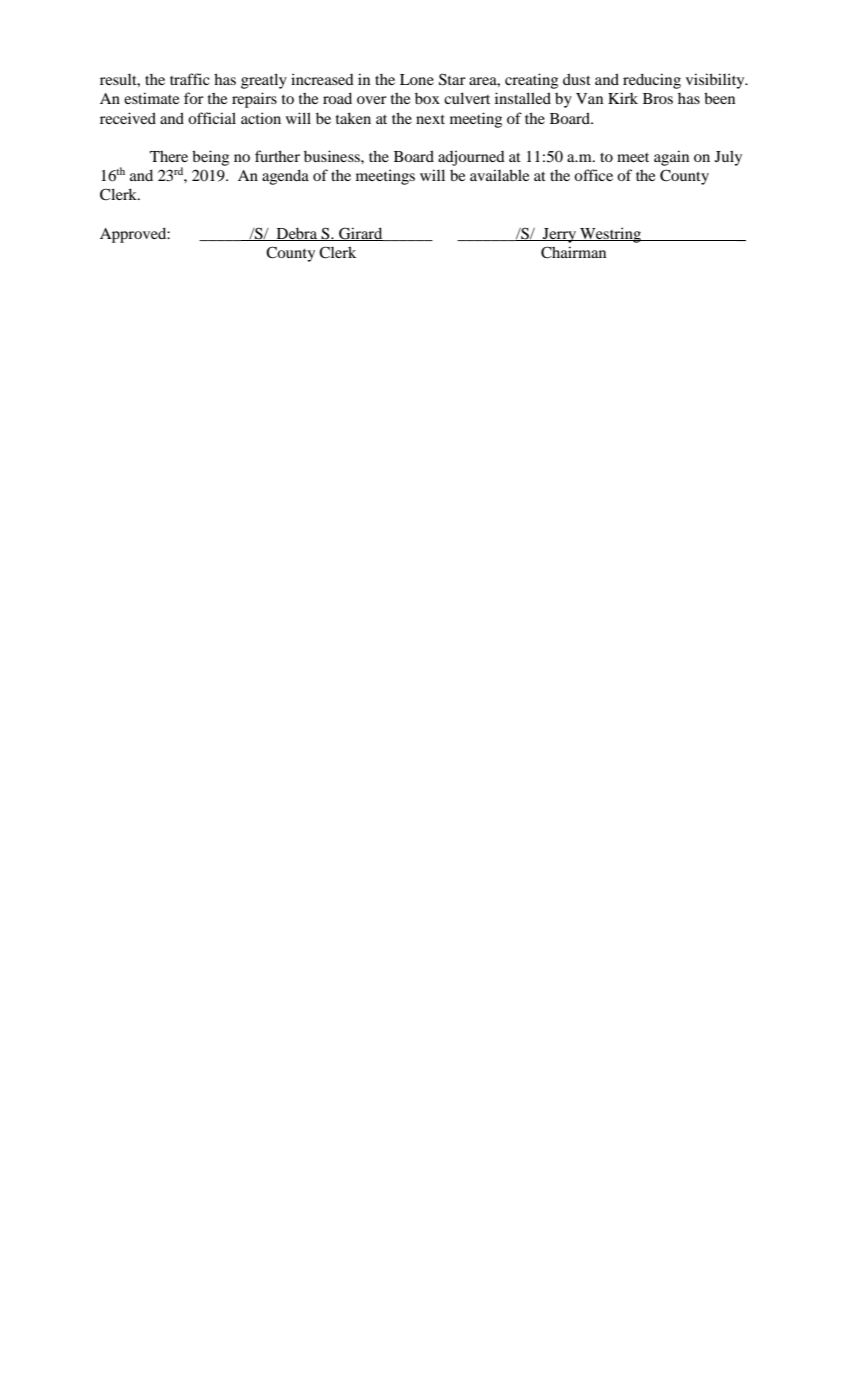  What do you see at coordinates (499, 175) in the page?
I see `available` at bounding box center [499, 175].
